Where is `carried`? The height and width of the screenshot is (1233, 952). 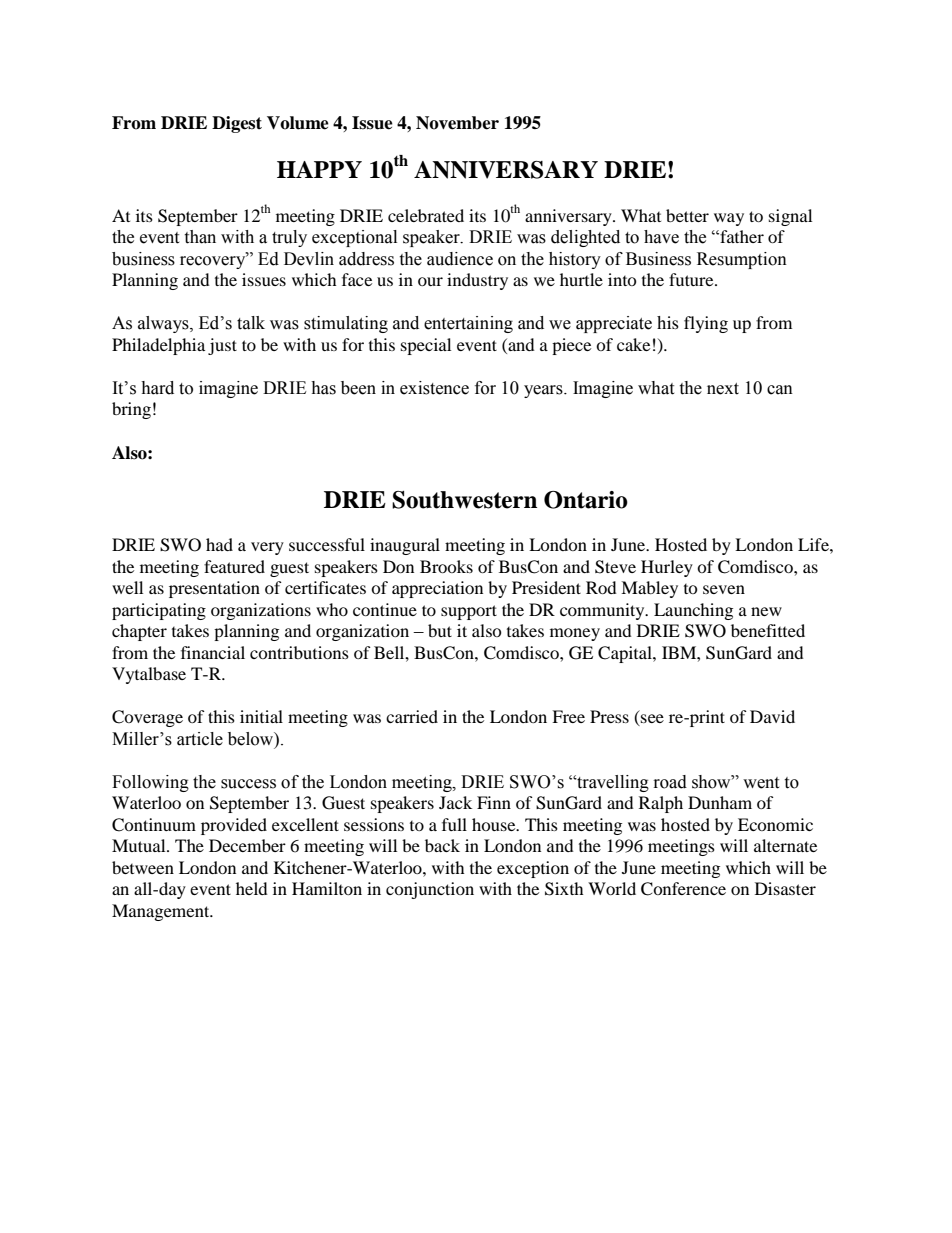
carried is located at coordinates (412, 716).
